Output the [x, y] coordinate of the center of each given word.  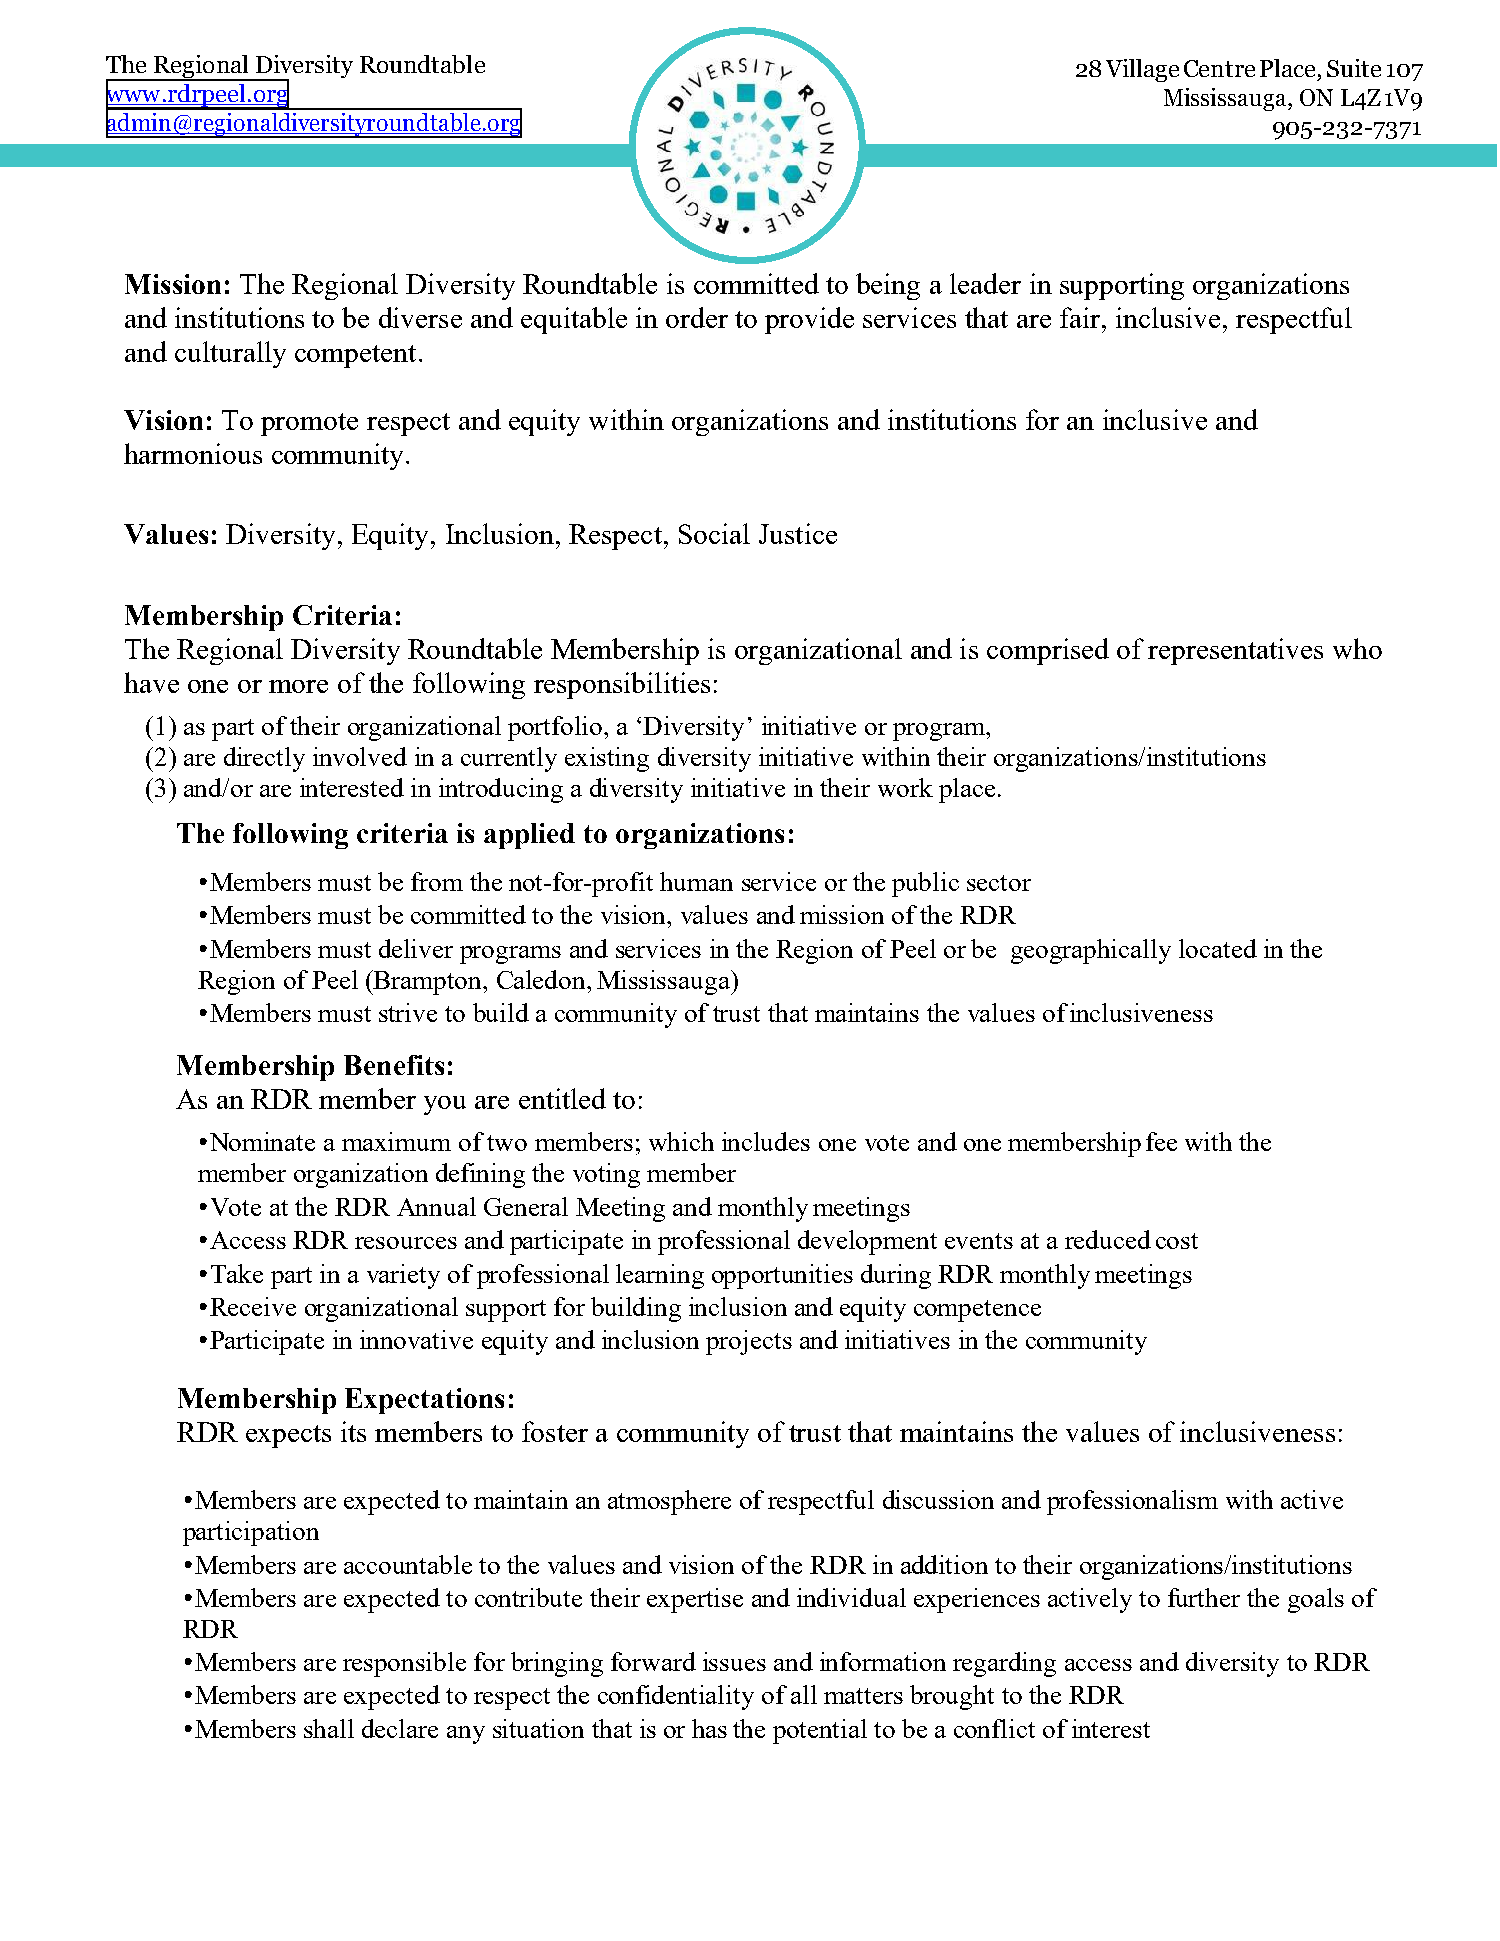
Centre [1219, 68]
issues [734, 1661]
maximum [396, 1141]
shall [329, 1728]
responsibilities [622, 685]
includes [766, 1141]
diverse [420, 317]
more [298, 686]
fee [1161, 1141]
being [888, 286]
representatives [1235, 651]
